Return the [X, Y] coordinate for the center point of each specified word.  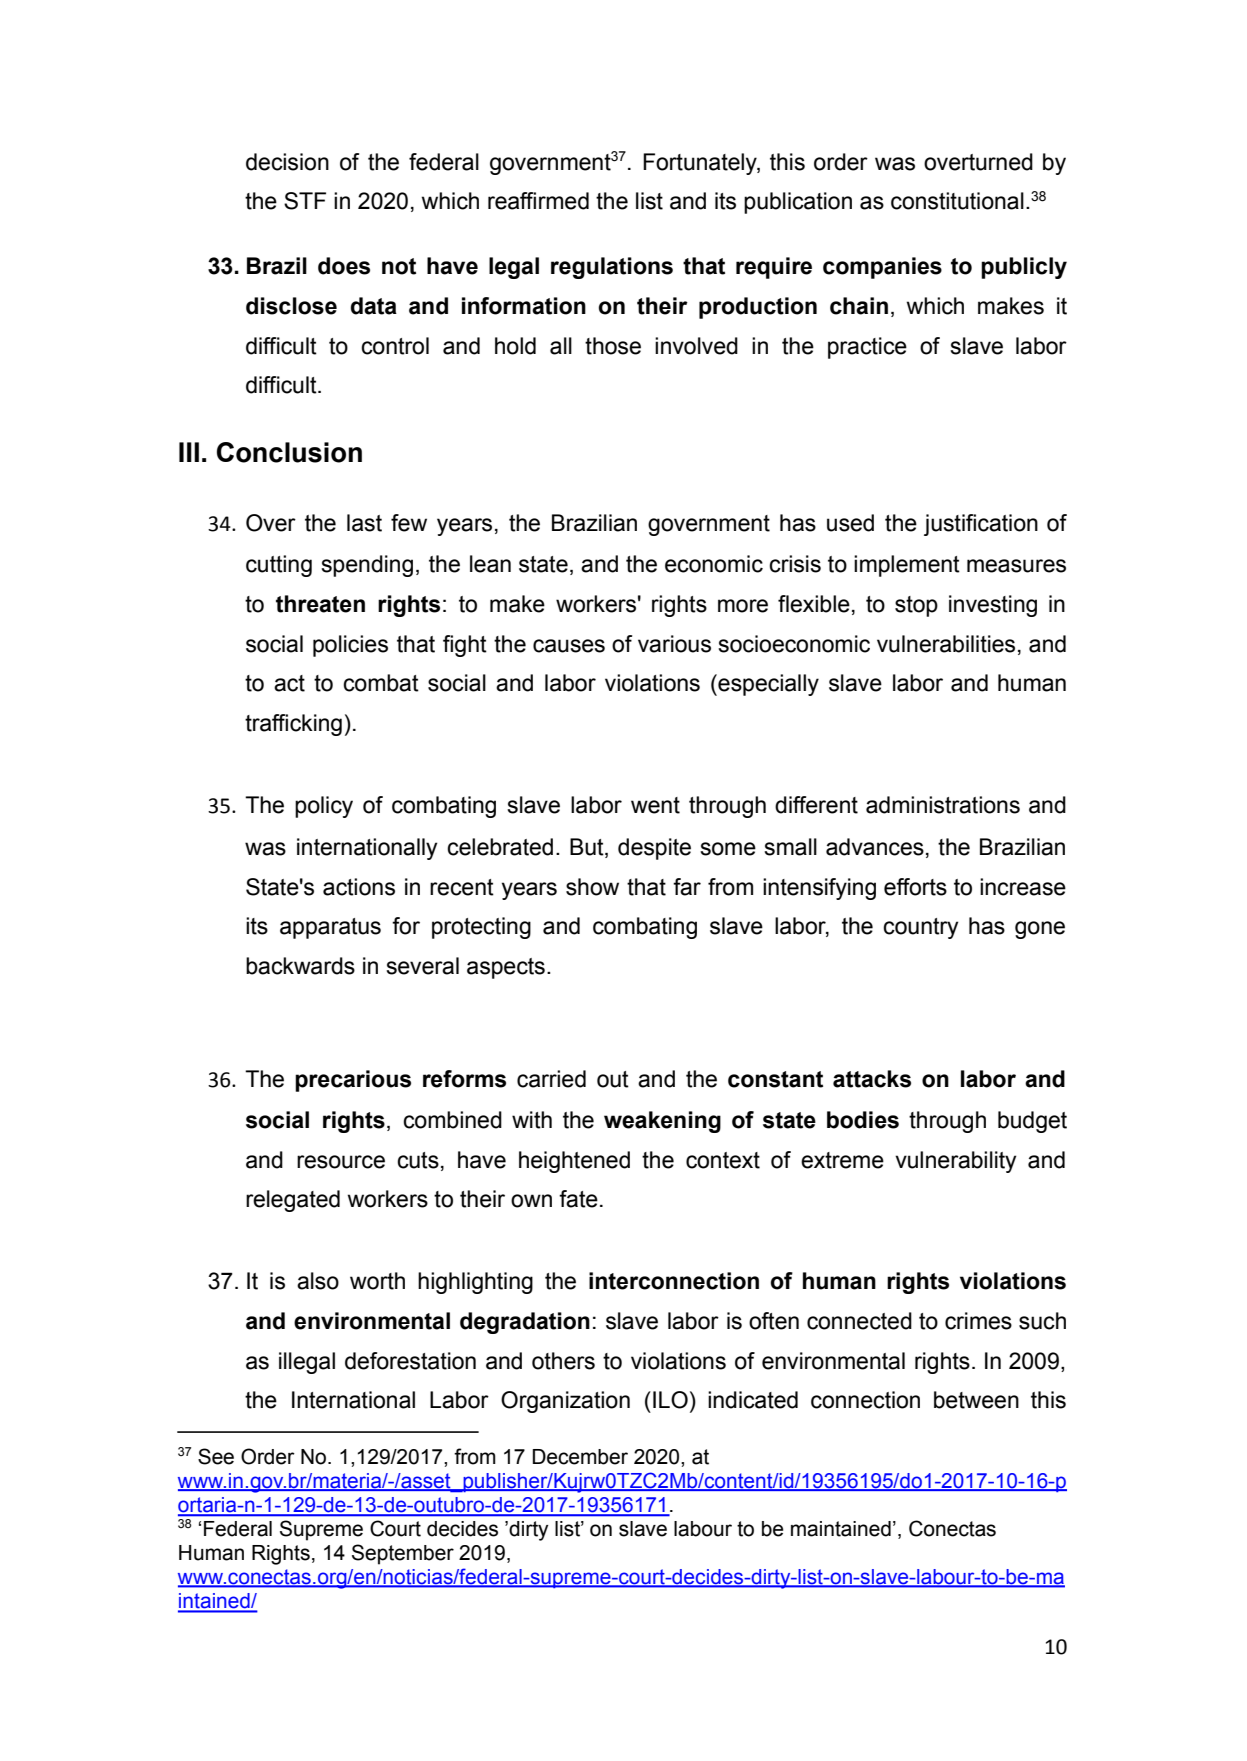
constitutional [957, 201]
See [216, 1456]
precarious [353, 1081]
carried [551, 1079]
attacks [872, 1079]
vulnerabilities [946, 644]
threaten [320, 604]
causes [569, 646]
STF [305, 201]
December [580, 1457]
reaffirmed [538, 201]
